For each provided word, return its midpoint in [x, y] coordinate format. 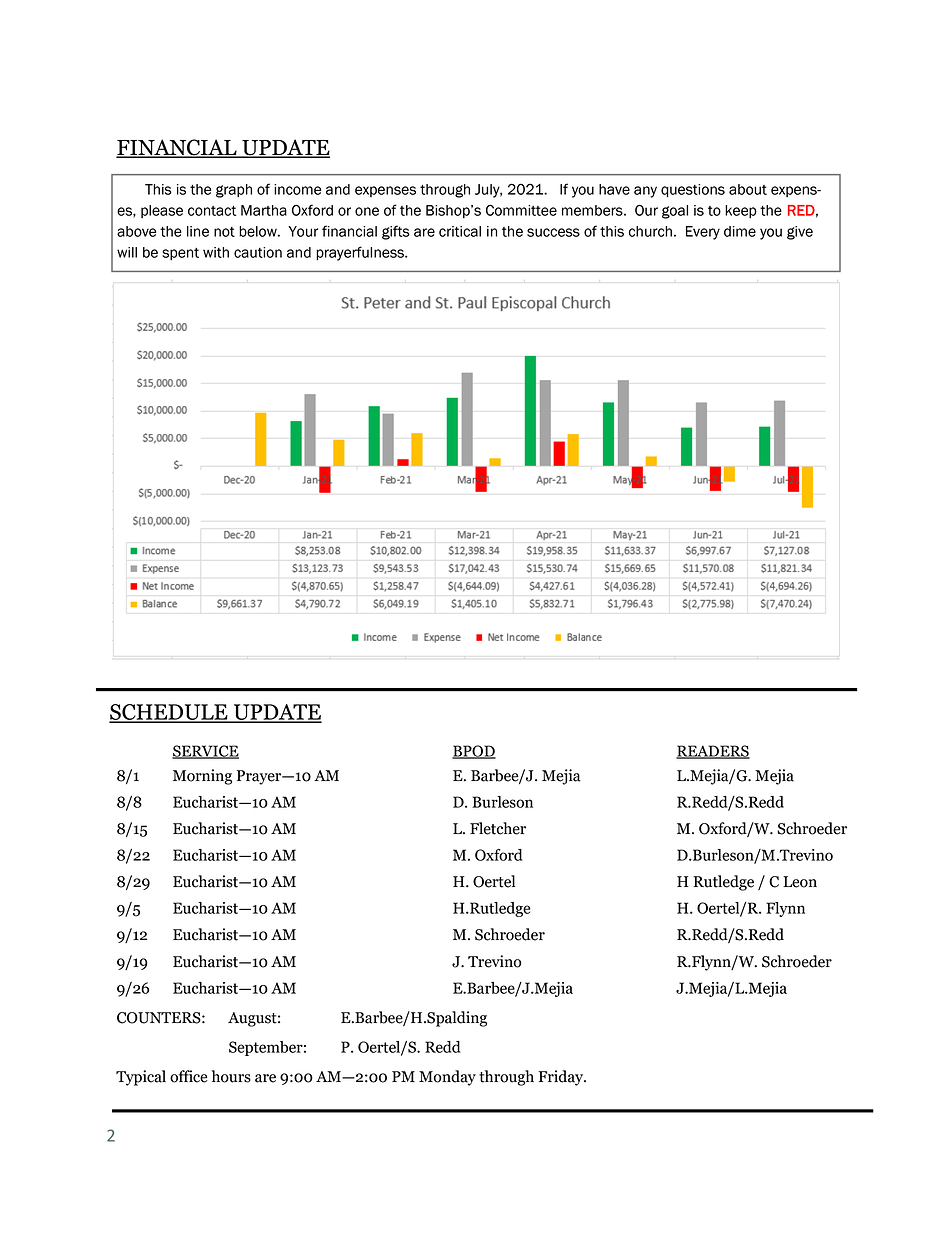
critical [460, 231]
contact [212, 211]
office [189, 1076]
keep [741, 211]
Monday [447, 1078]
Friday [561, 1078]
